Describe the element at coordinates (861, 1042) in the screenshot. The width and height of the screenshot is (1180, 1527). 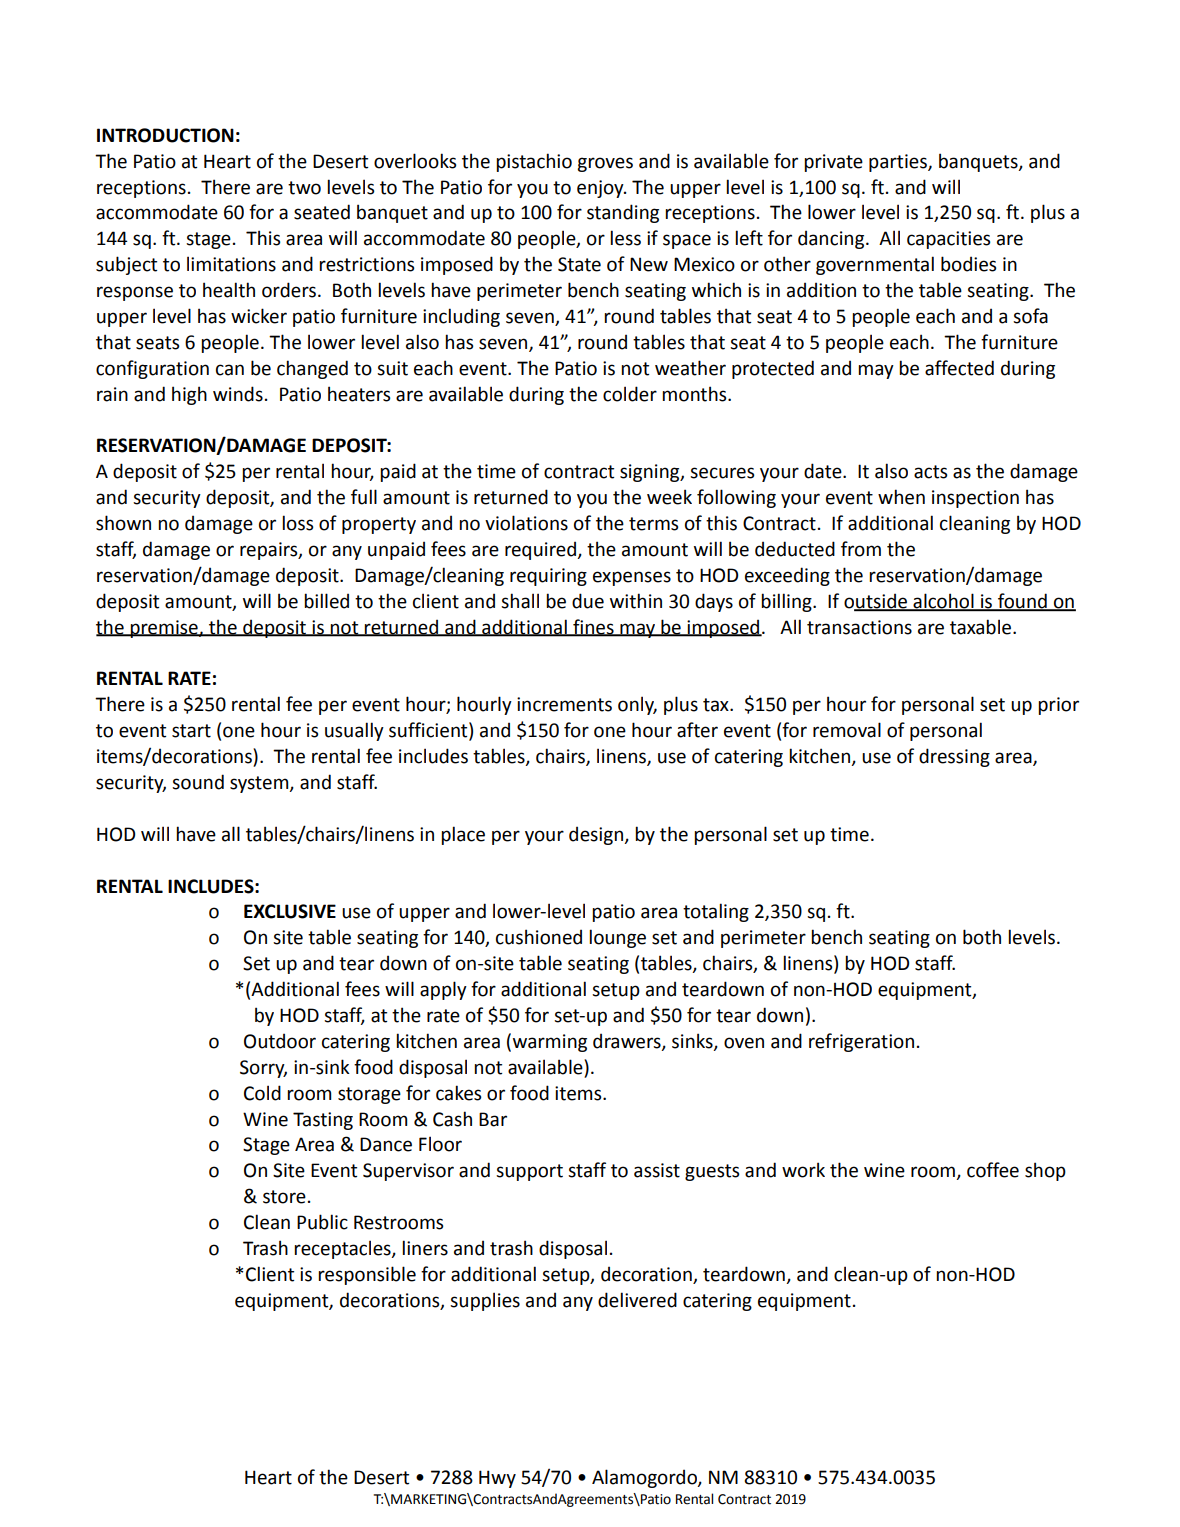
I see `refrigeration` at that location.
